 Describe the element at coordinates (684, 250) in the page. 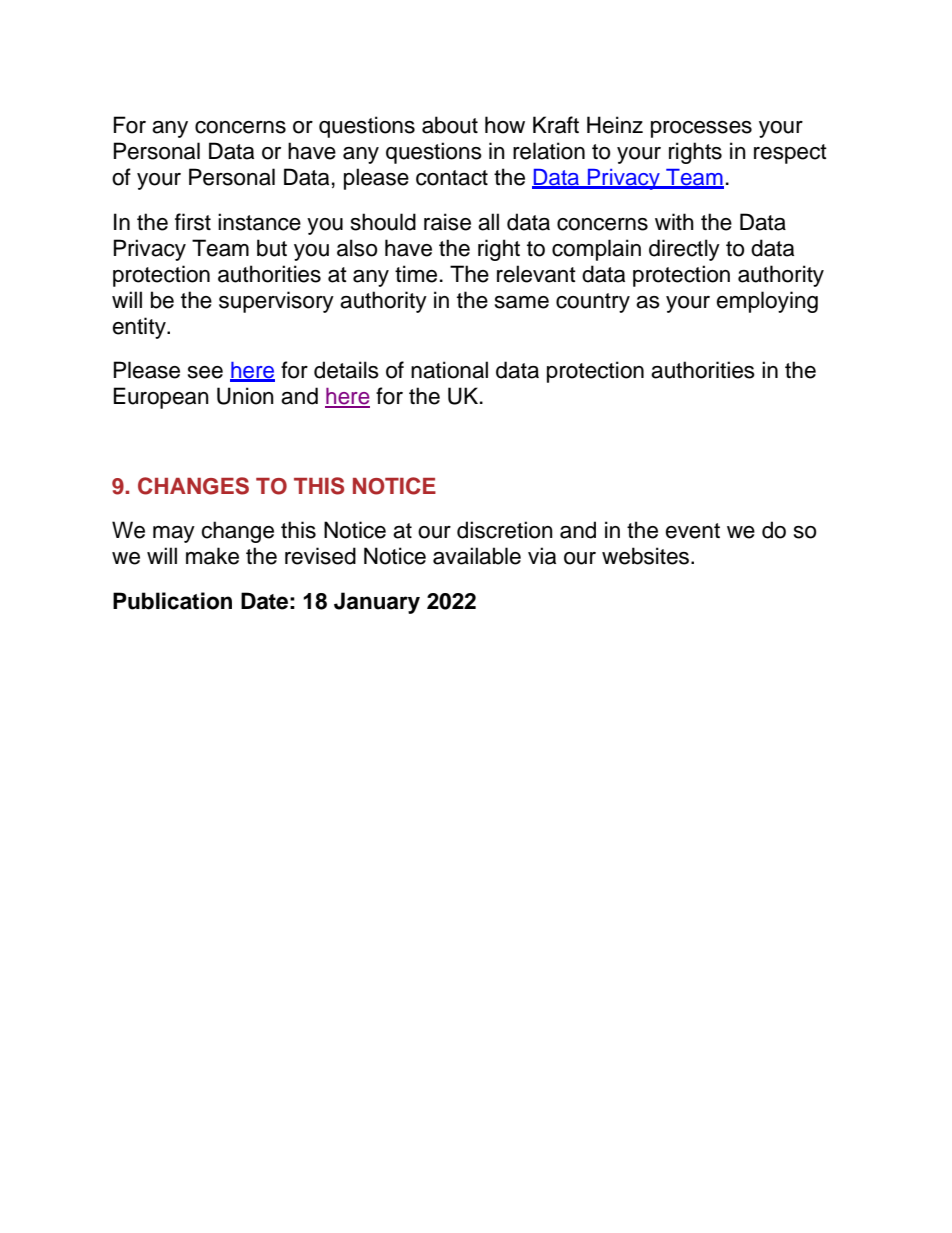

I see `directly` at that location.
